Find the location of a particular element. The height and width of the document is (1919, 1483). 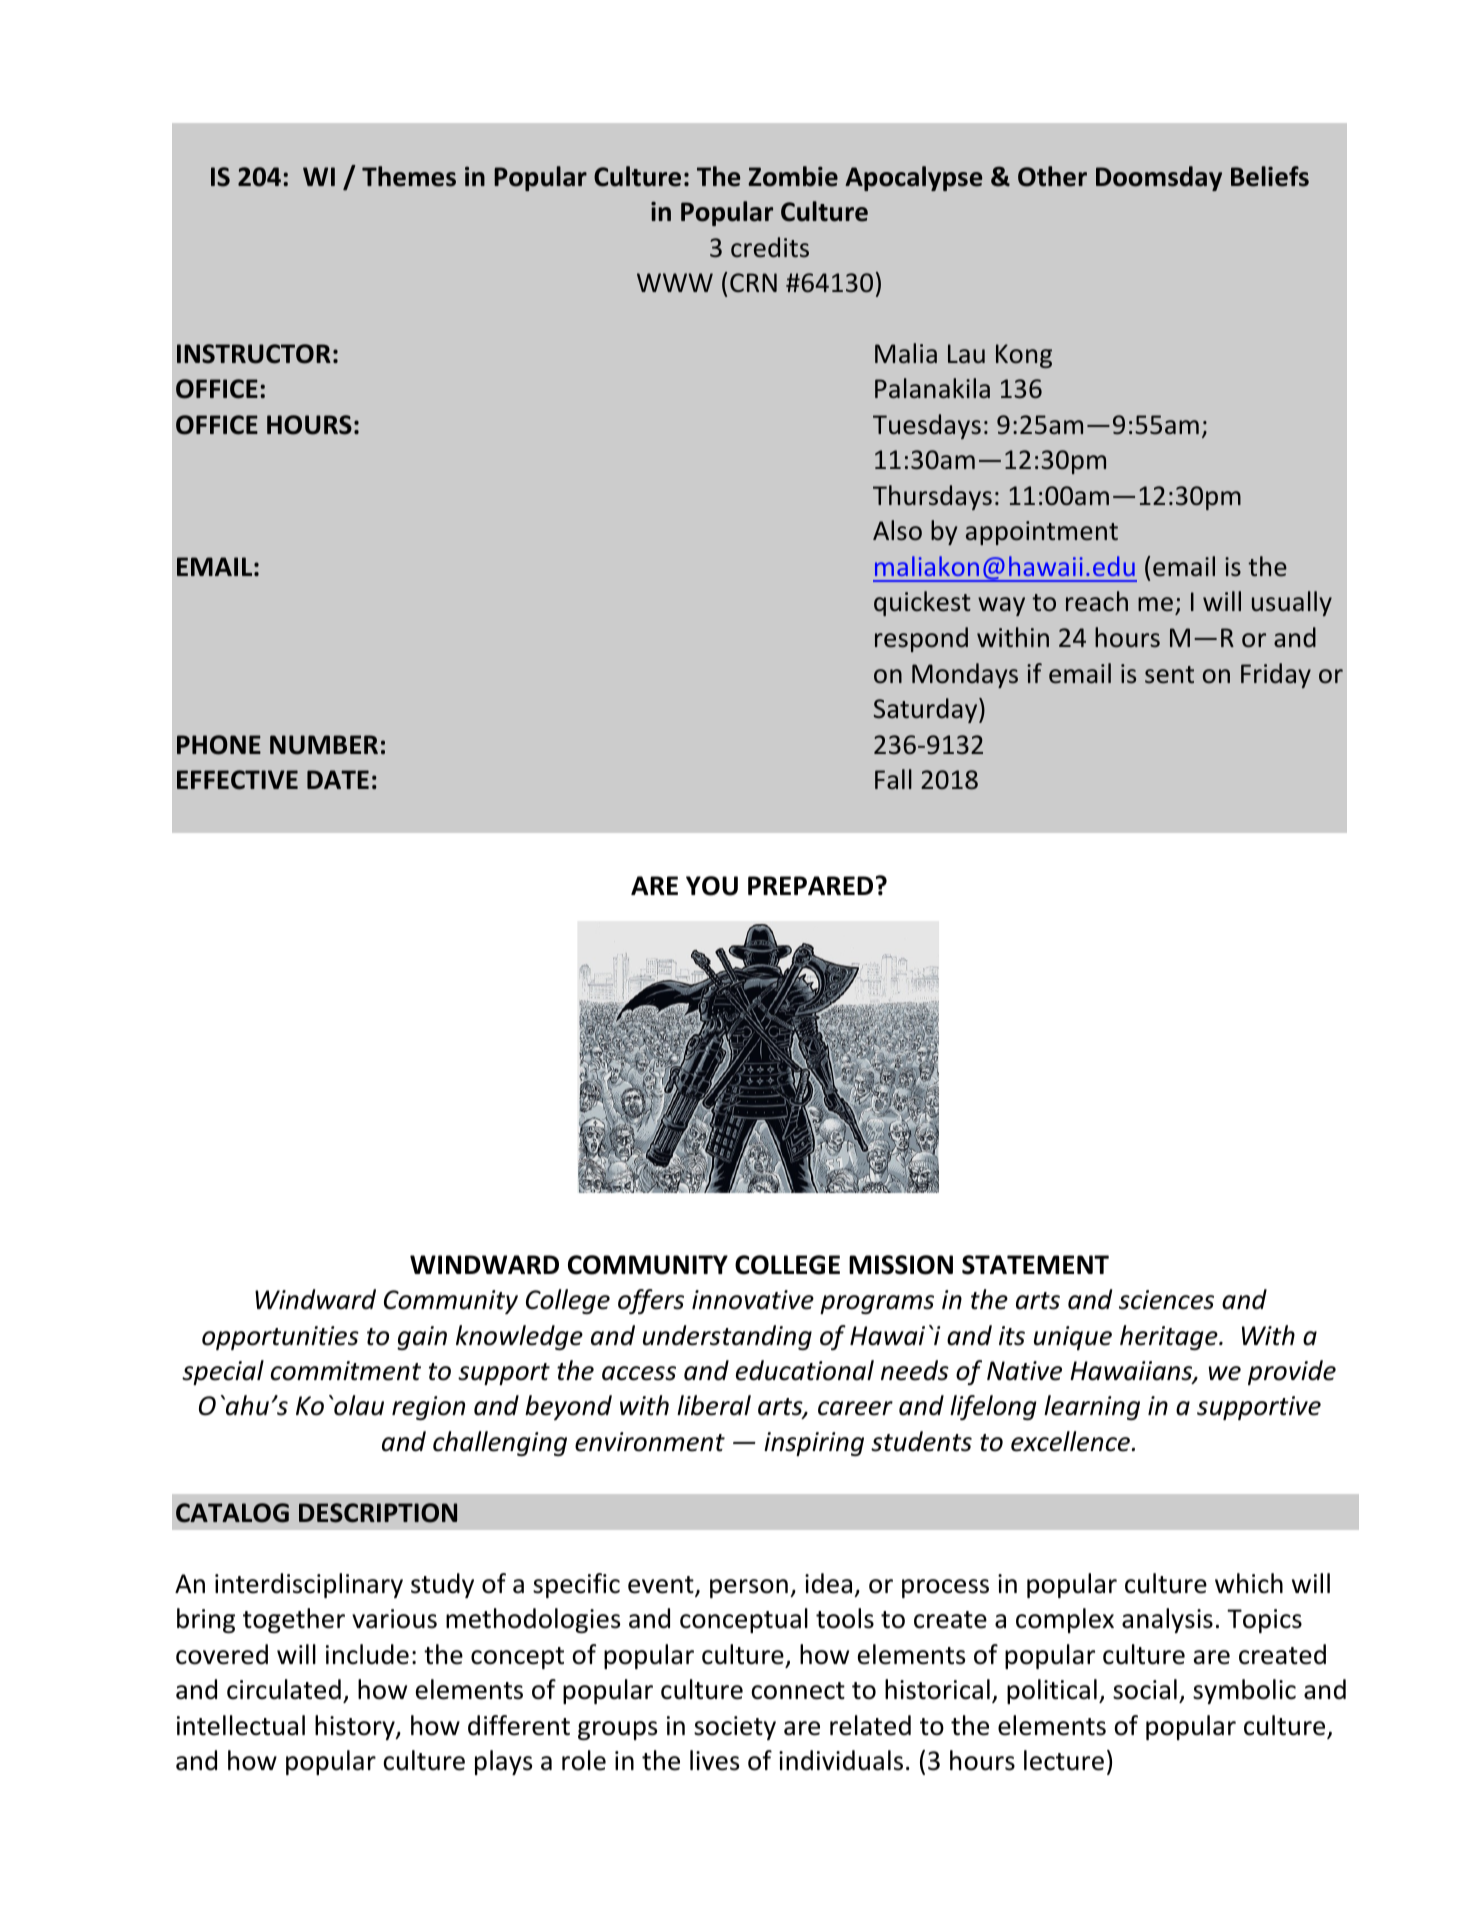

YOU is located at coordinates (712, 886).
